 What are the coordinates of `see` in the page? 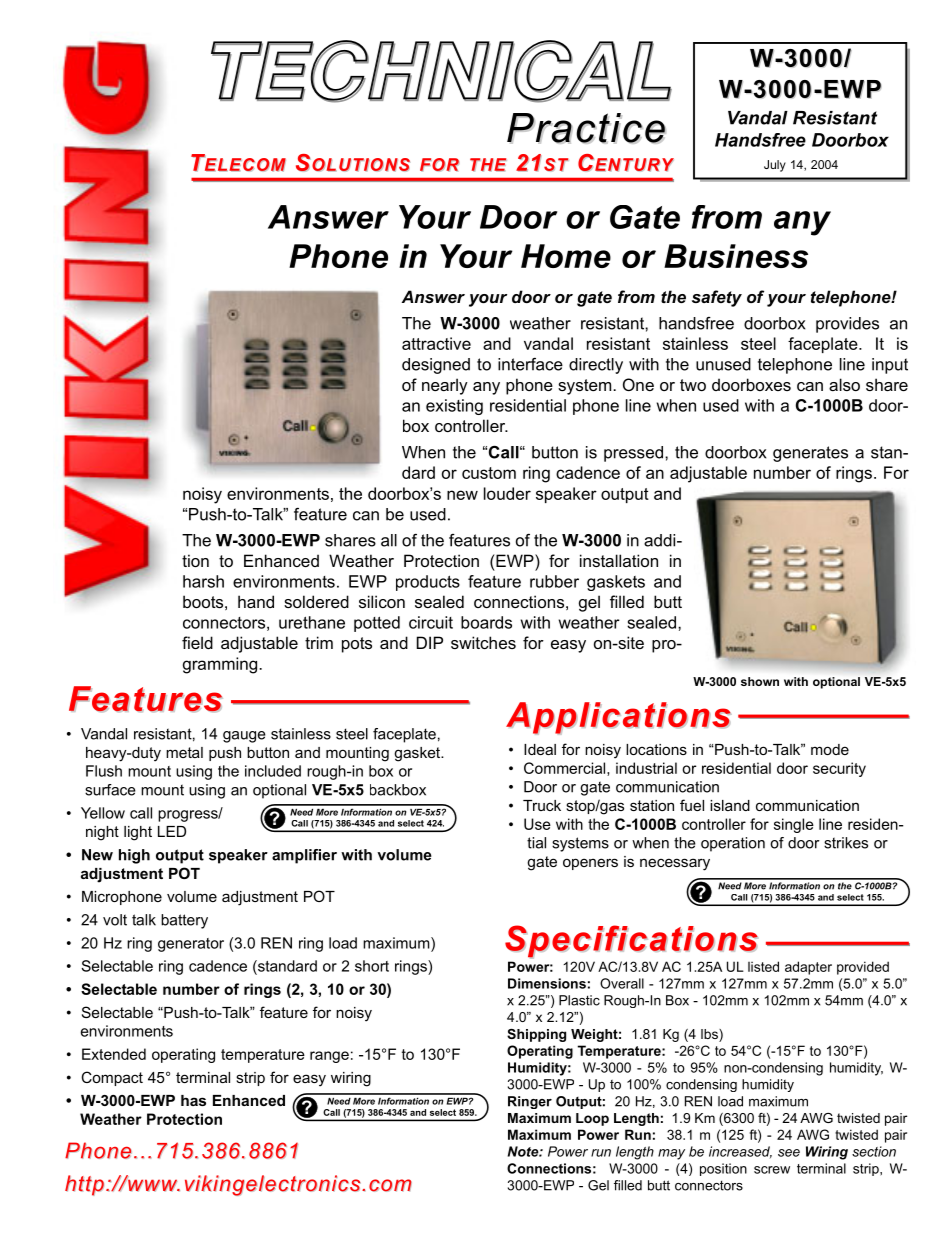 It's located at (789, 1153).
